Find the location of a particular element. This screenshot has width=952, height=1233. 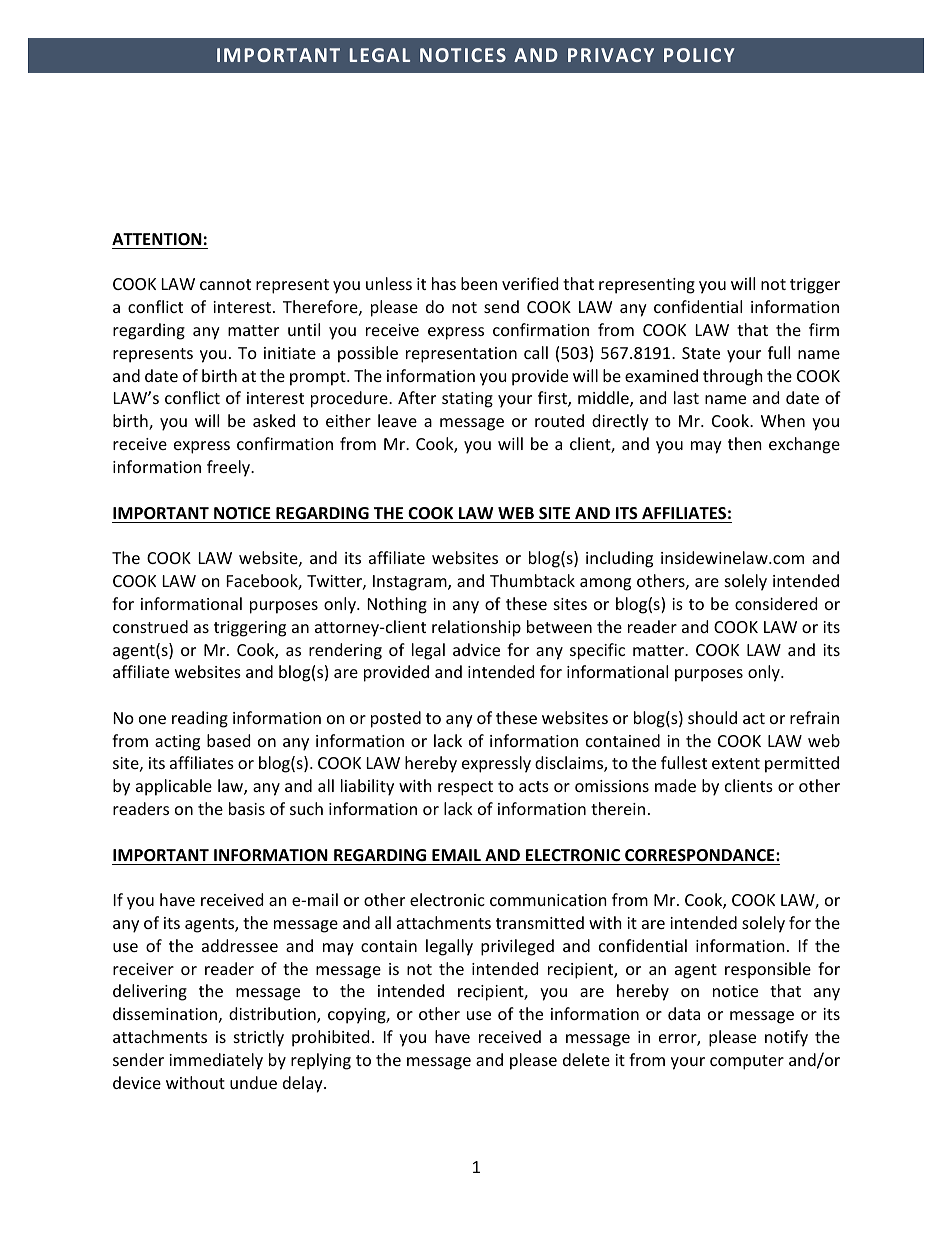

immediately is located at coordinates (216, 1061).
